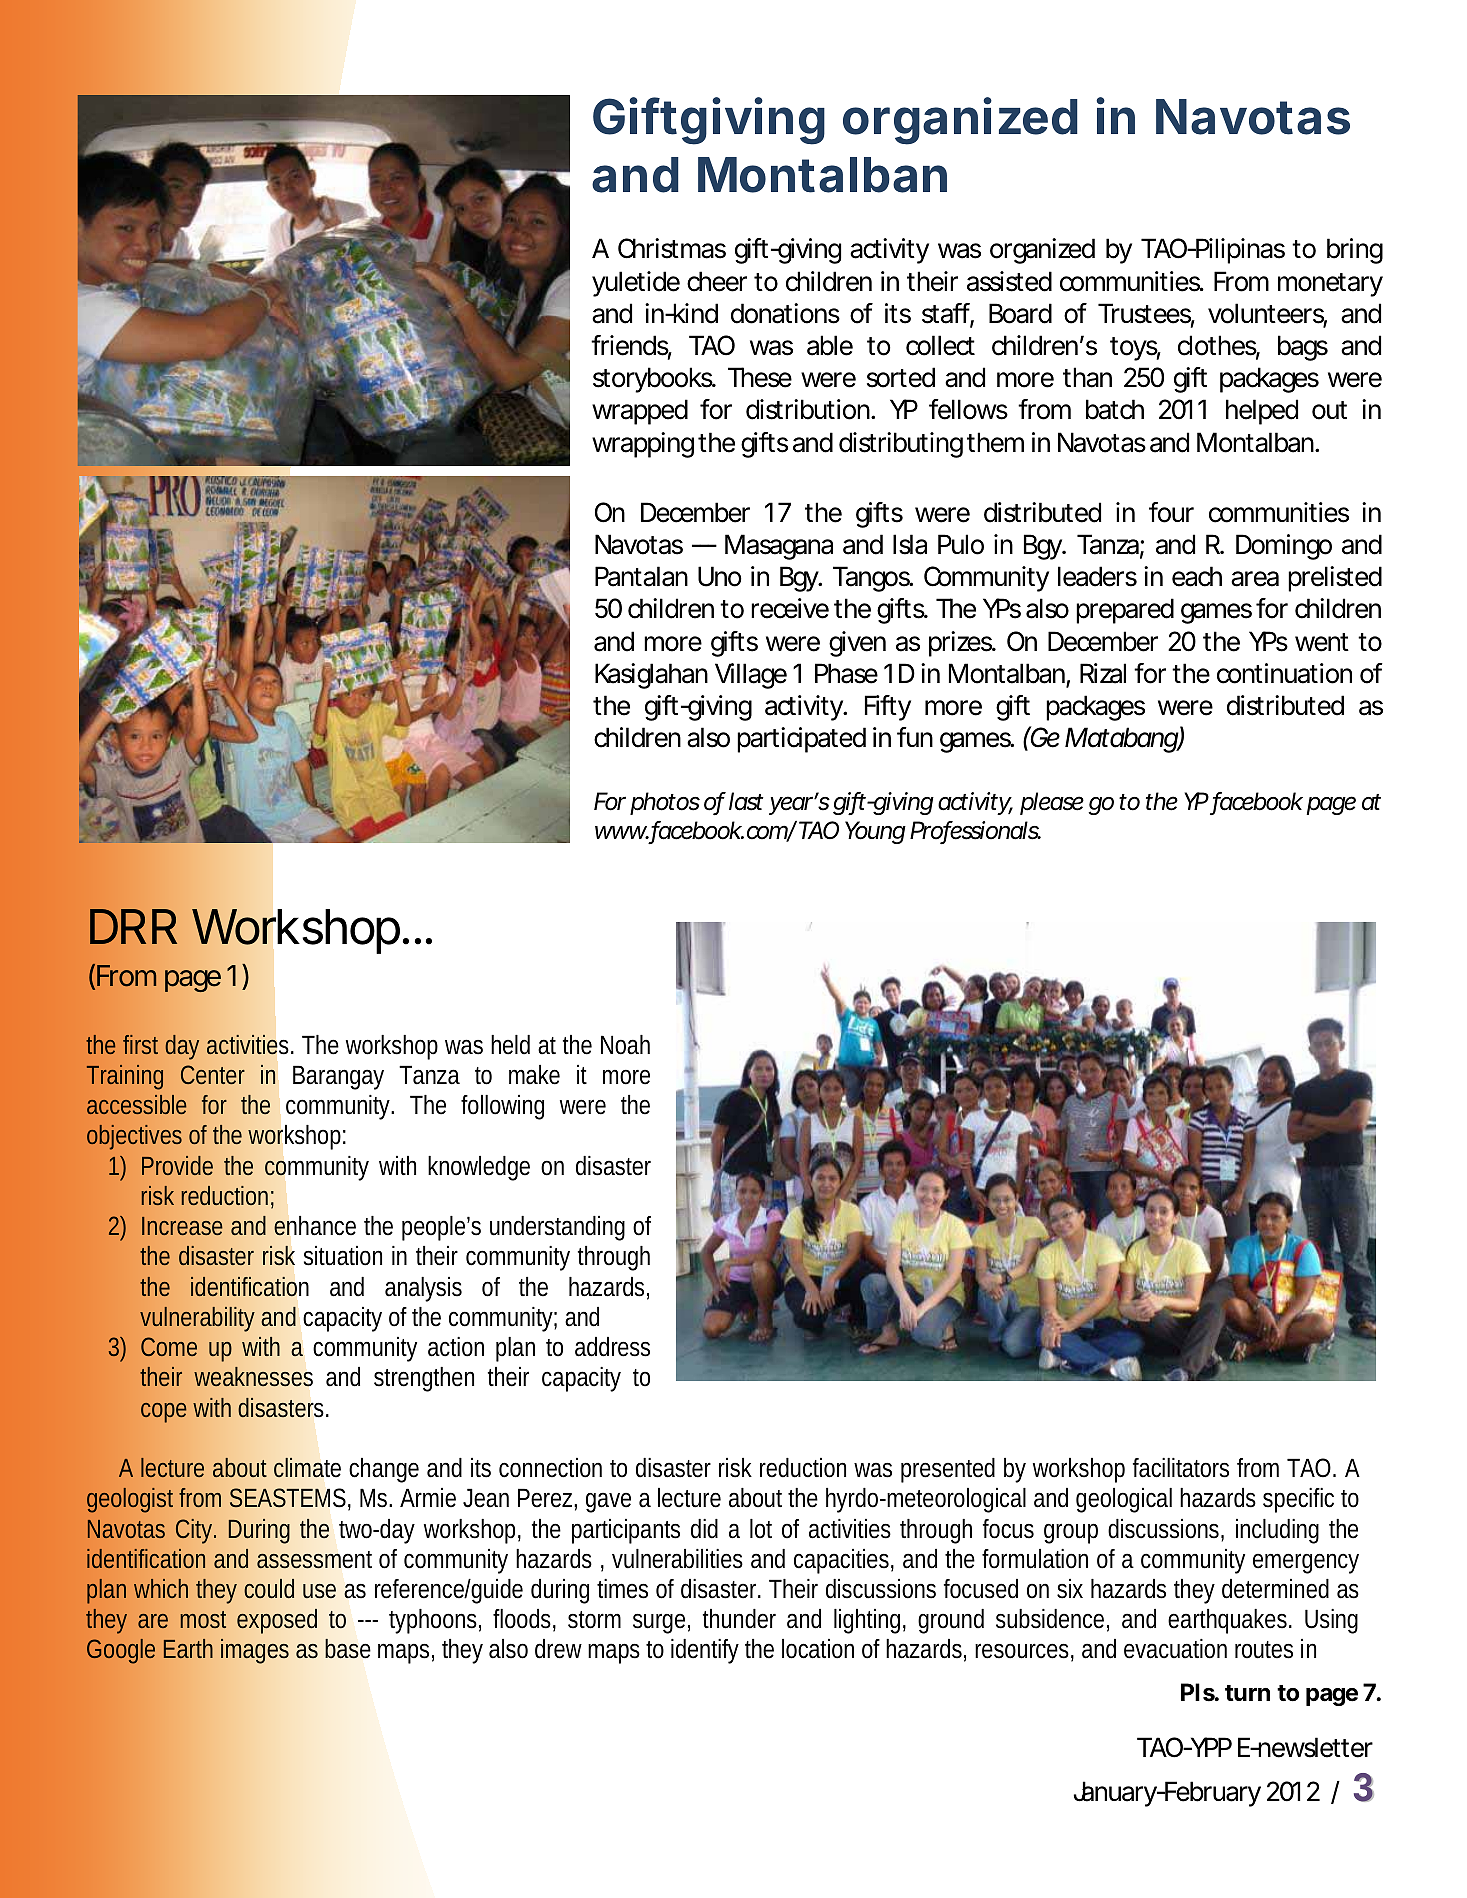  Describe the element at coordinates (665, 803) in the screenshot. I see `photos` at that location.
